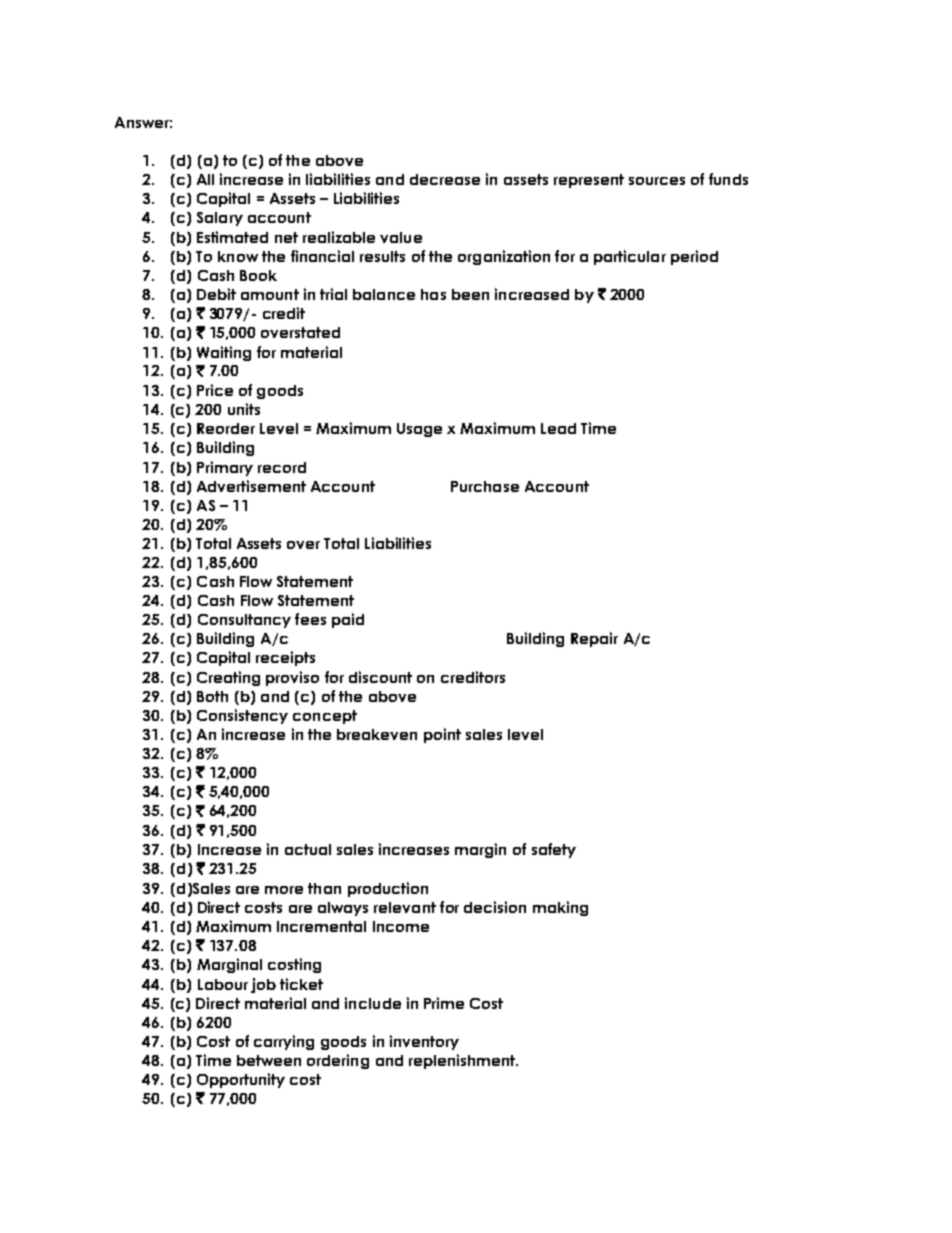 Image resolution: width=952 pixels, height=1233 pixels. Describe the element at coordinates (657, 181) in the screenshot. I see `sources` at that location.
